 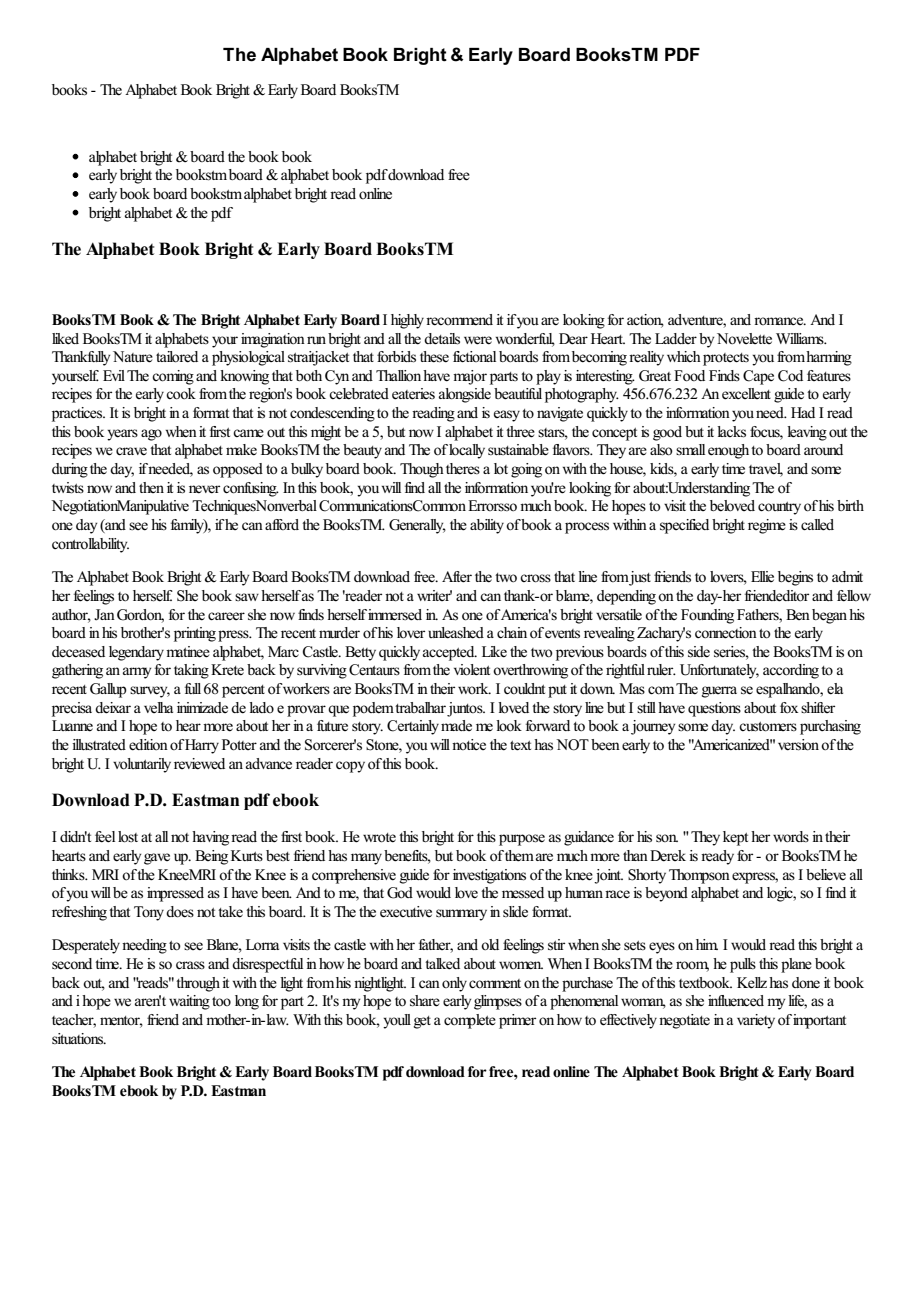 What do you see at coordinates (137, 673) in the screenshot?
I see `army` at bounding box center [137, 673].
